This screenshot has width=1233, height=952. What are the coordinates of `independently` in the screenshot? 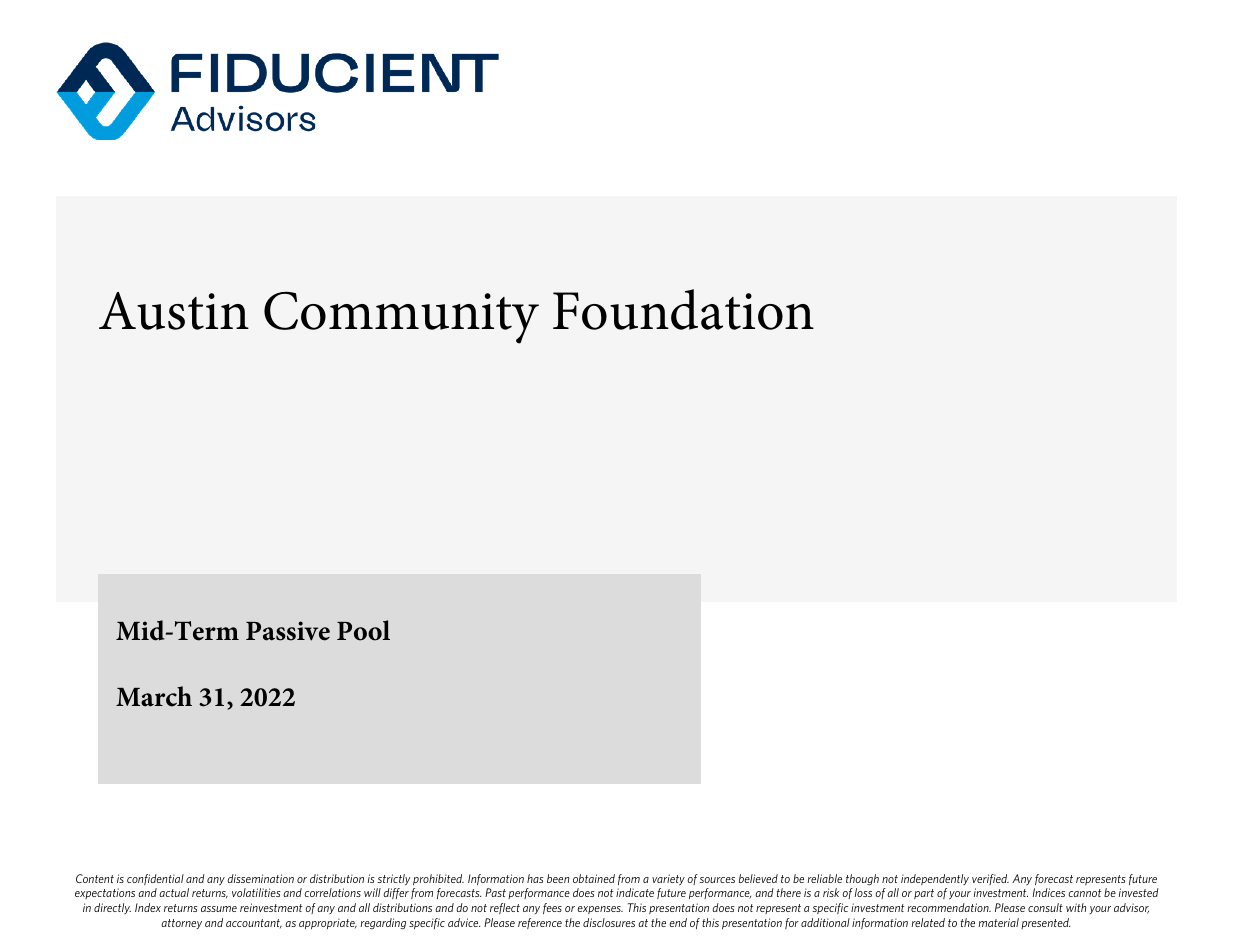 It's located at (935, 879).
